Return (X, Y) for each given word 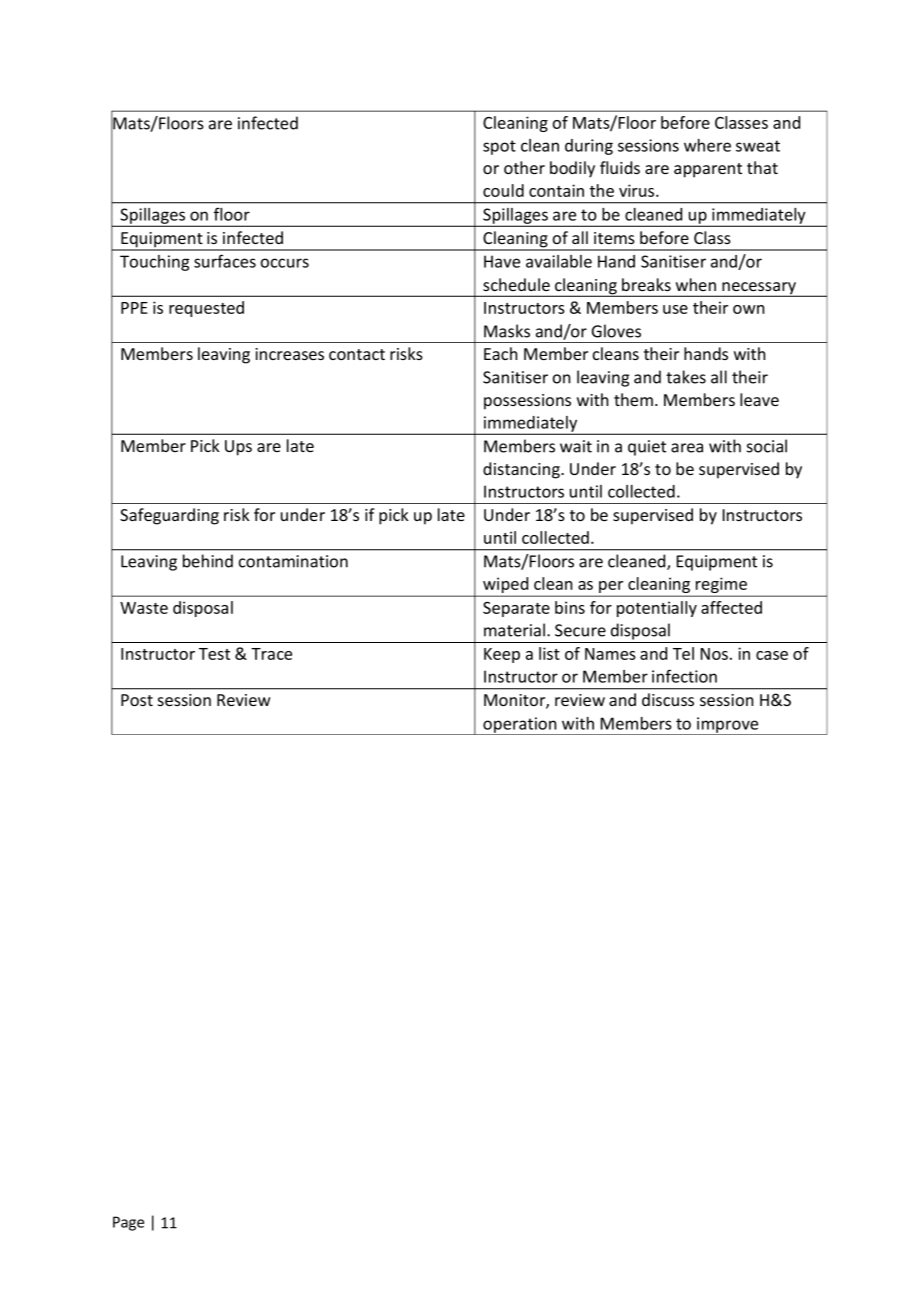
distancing (522, 470)
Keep (502, 655)
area (687, 448)
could (503, 190)
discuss (668, 699)
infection (684, 676)
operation (520, 726)
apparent (708, 170)
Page (128, 1223)
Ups (238, 448)
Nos (714, 654)
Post (137, 700)
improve (728, 726)
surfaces (225, 261)
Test (214, 654)
